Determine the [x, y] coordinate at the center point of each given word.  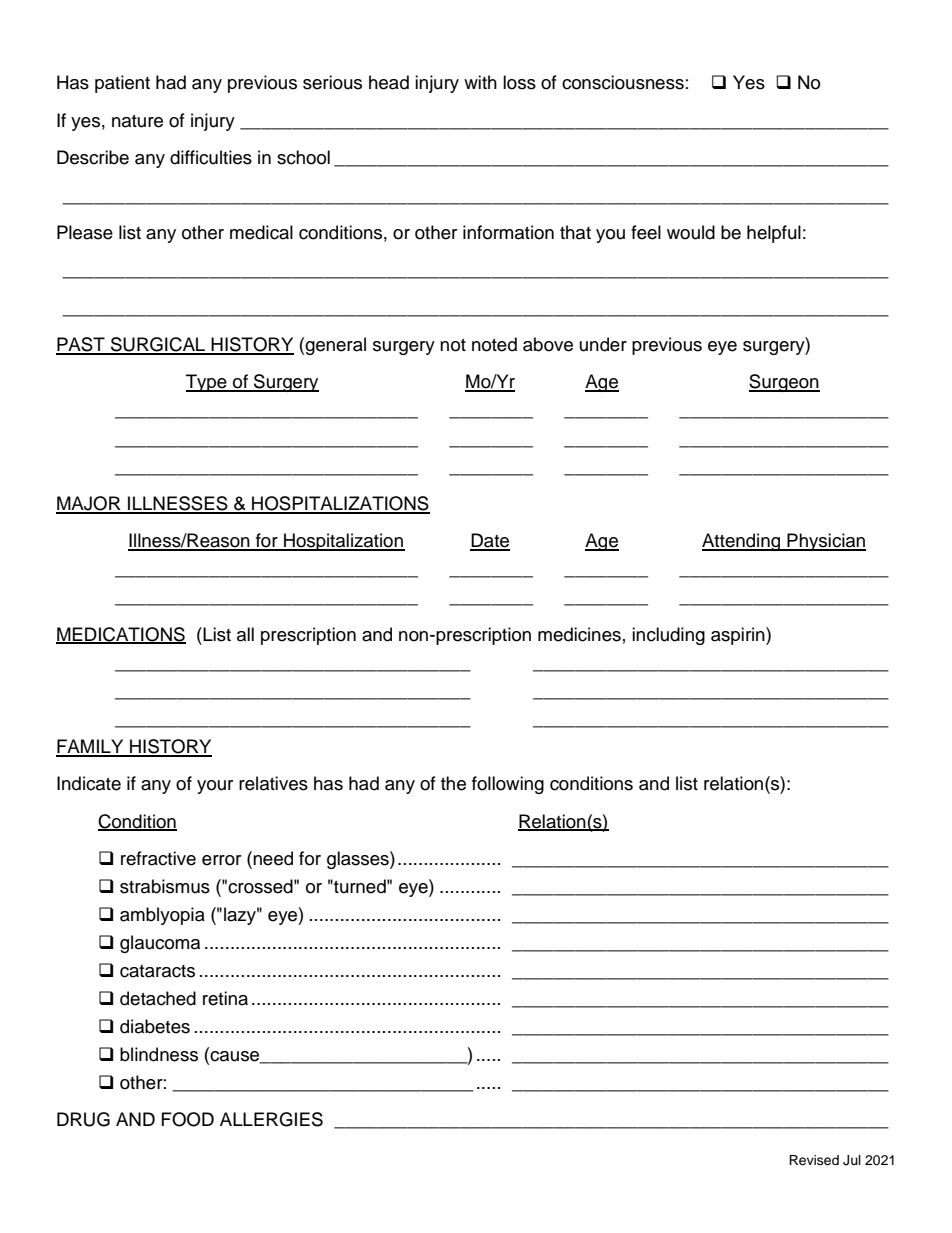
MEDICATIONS [121, 635]
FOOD [188, 1119]
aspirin [739, 636]
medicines [579, 634]
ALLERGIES [271, 1119]
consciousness [623, 82]
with [480, 82]
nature [137, 121]
